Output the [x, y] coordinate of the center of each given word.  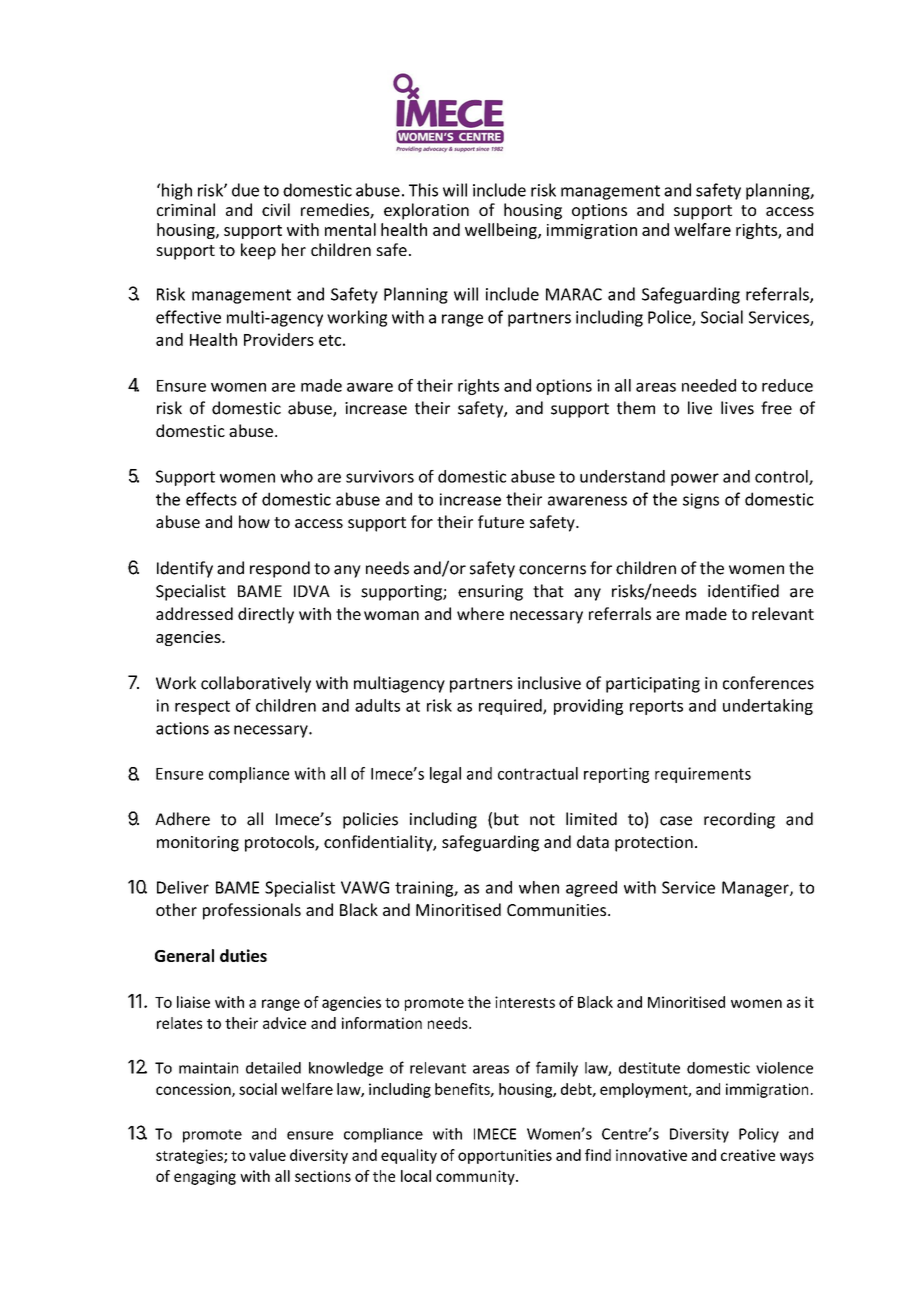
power [695, 479]
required [511, 707]
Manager [756, 889]
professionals [252, 911]
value [267, 1155]
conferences [768, 683]
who [296, 476]
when [539, 887]
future [501, 521]
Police [670, 318]
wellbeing [502, 231]
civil [276, 209]
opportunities [505, 1156]
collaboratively [256, 684]
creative [748, 1155]
